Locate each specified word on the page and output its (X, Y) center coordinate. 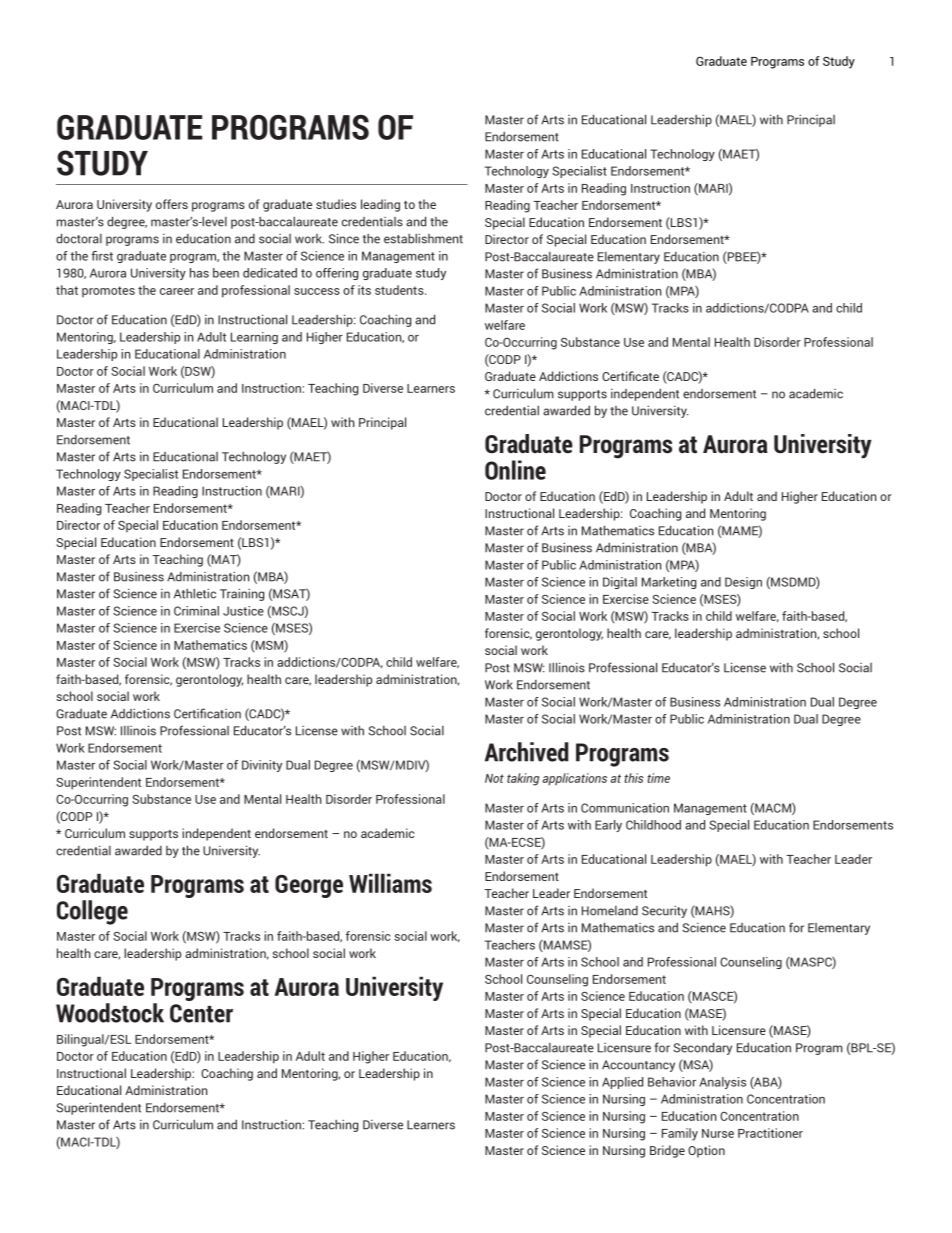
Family (680, 1134)
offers (172, 204)
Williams (390, 883)
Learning (254, 338)
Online (515, 470)
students (400, 290)
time (658, 778)
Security (664, 912)
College (92, 912)
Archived (527, 752)
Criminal (196, 611)
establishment (423, 239)
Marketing (669, 583)
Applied (622, 1083)
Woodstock (110, 1013)
